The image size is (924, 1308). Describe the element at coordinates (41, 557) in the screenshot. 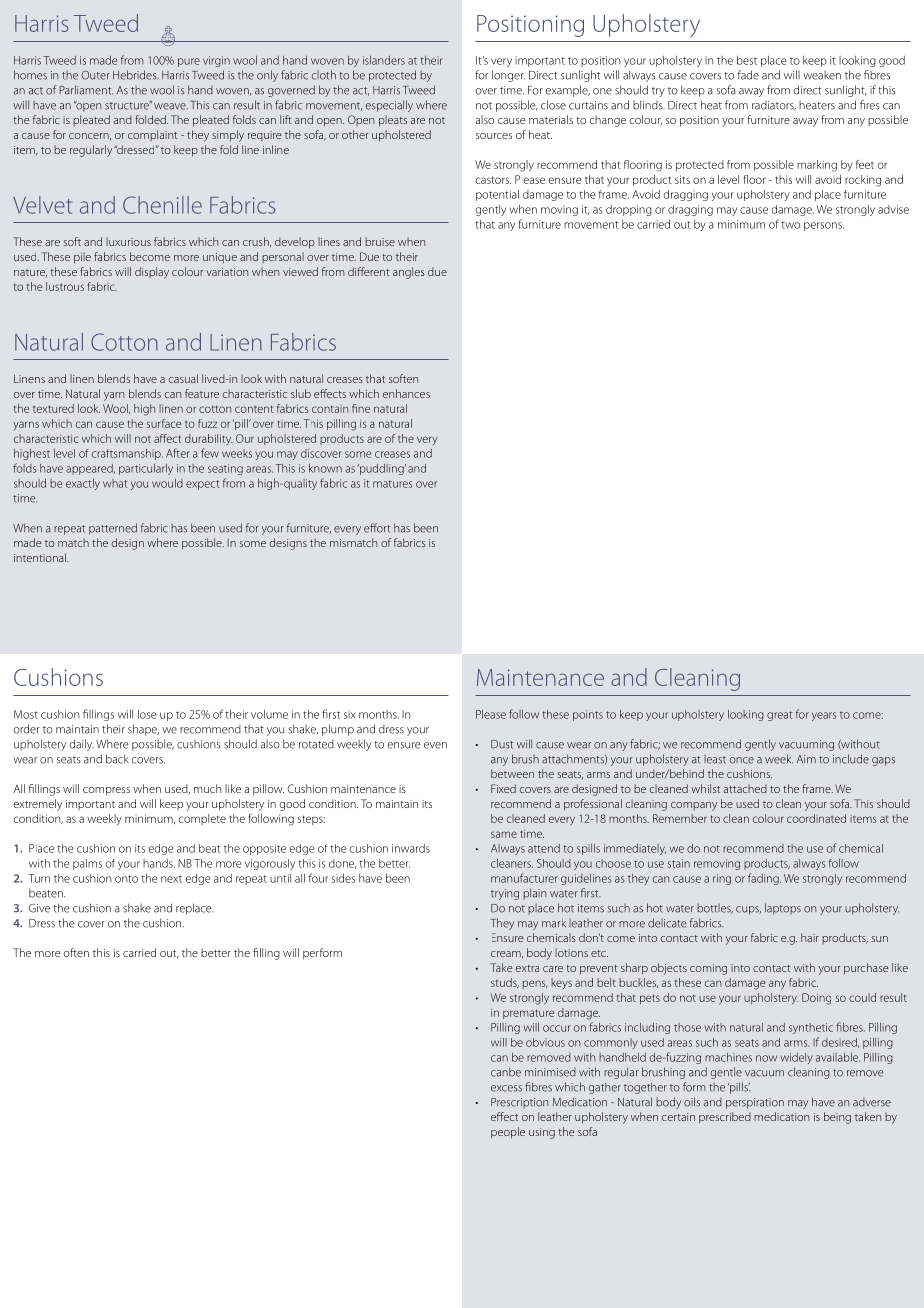

I see `intentional` at that location.
